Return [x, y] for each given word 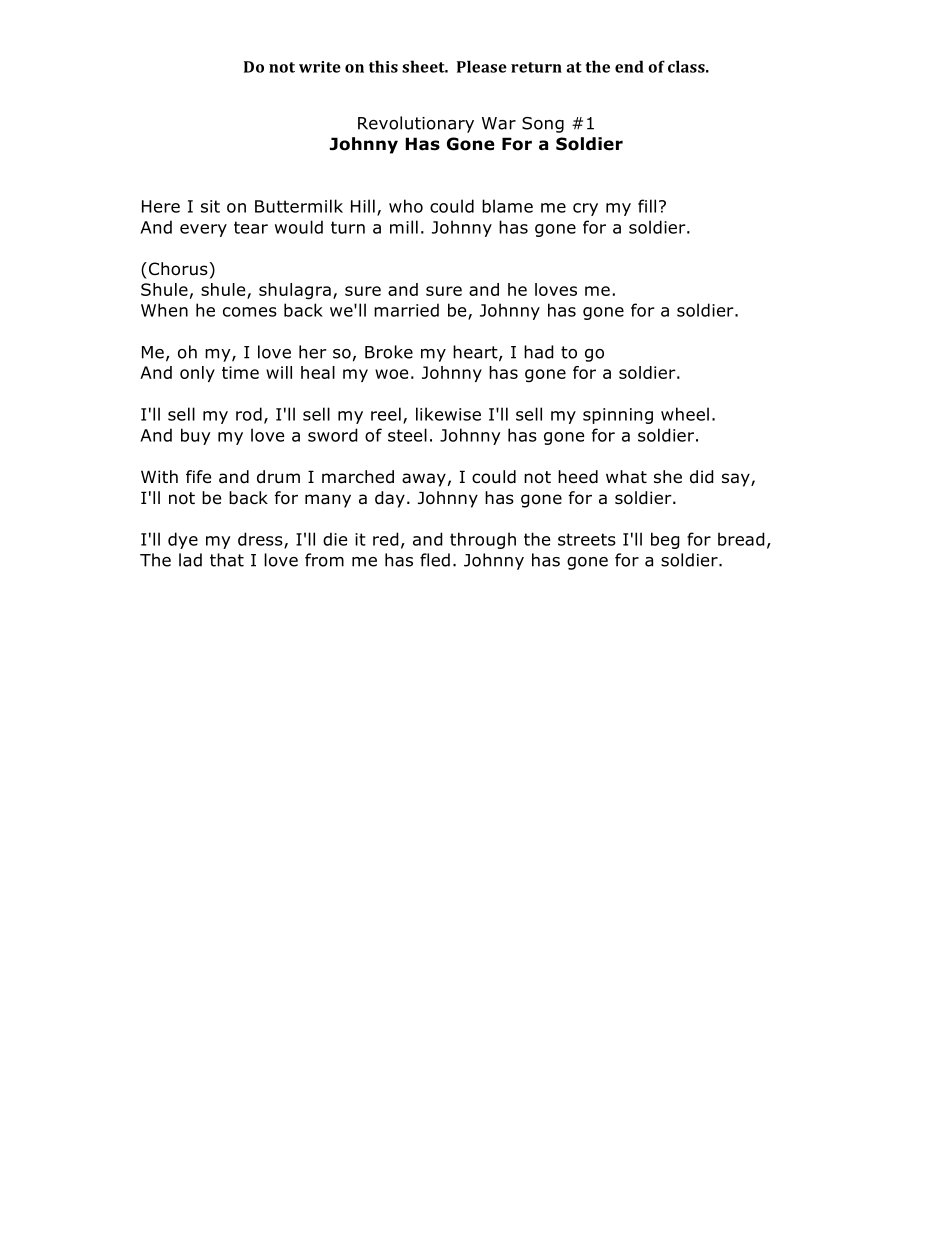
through [483, 540]
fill [647, 206]
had [539, 352]
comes [250, 312]
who [406, 206]
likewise [448, 414]
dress [261, 540]
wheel [685, 414]
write [320, 67]
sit [210, 206]
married [406, 310]
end [629, 66]
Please [482, 66]
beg [665, 540]
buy [196, 436]
